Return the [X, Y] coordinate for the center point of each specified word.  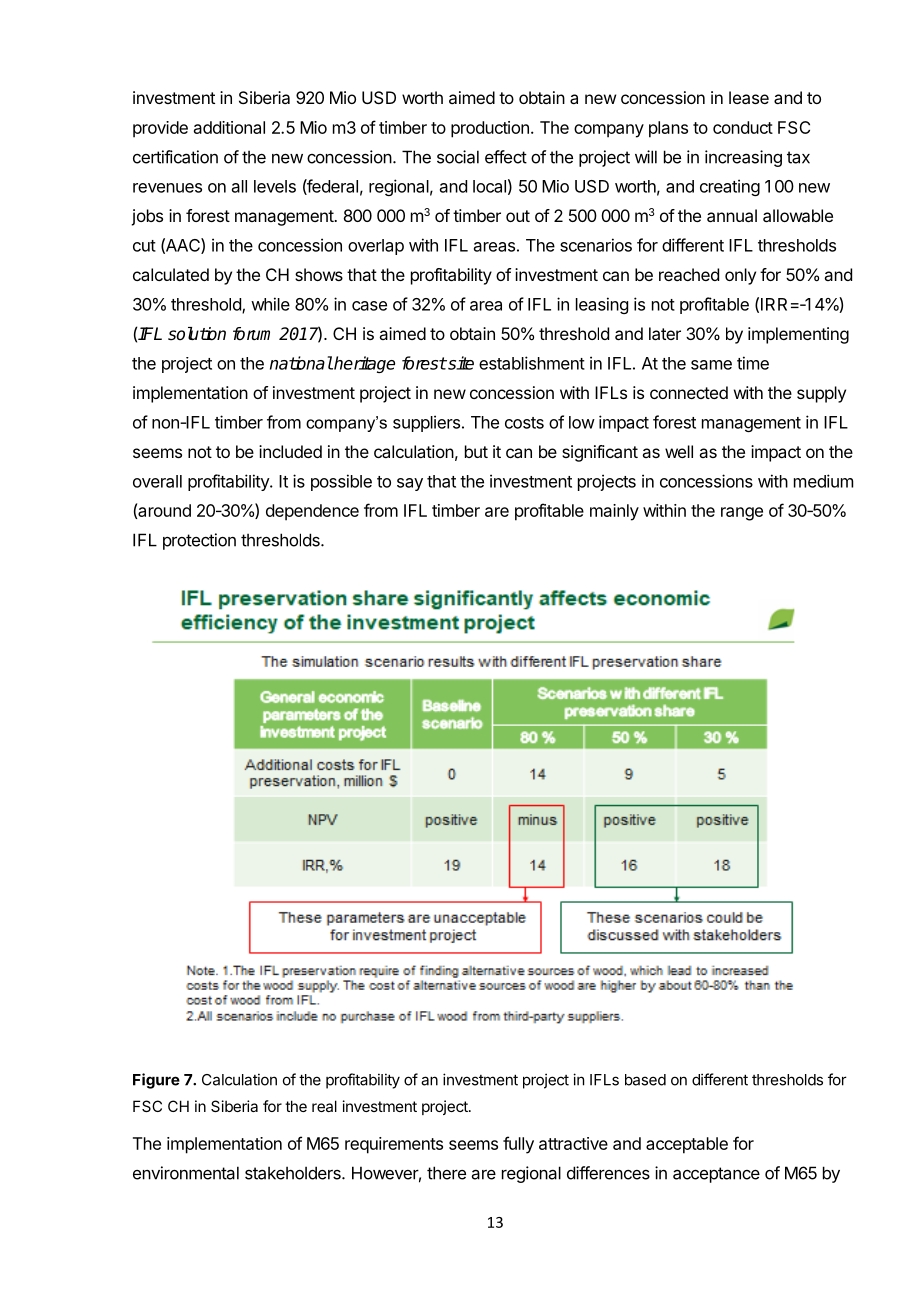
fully [518, 1145]
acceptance [716, 1175]
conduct [743, 127]
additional [229, 127]
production [490, 129]
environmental [186, 1173]
